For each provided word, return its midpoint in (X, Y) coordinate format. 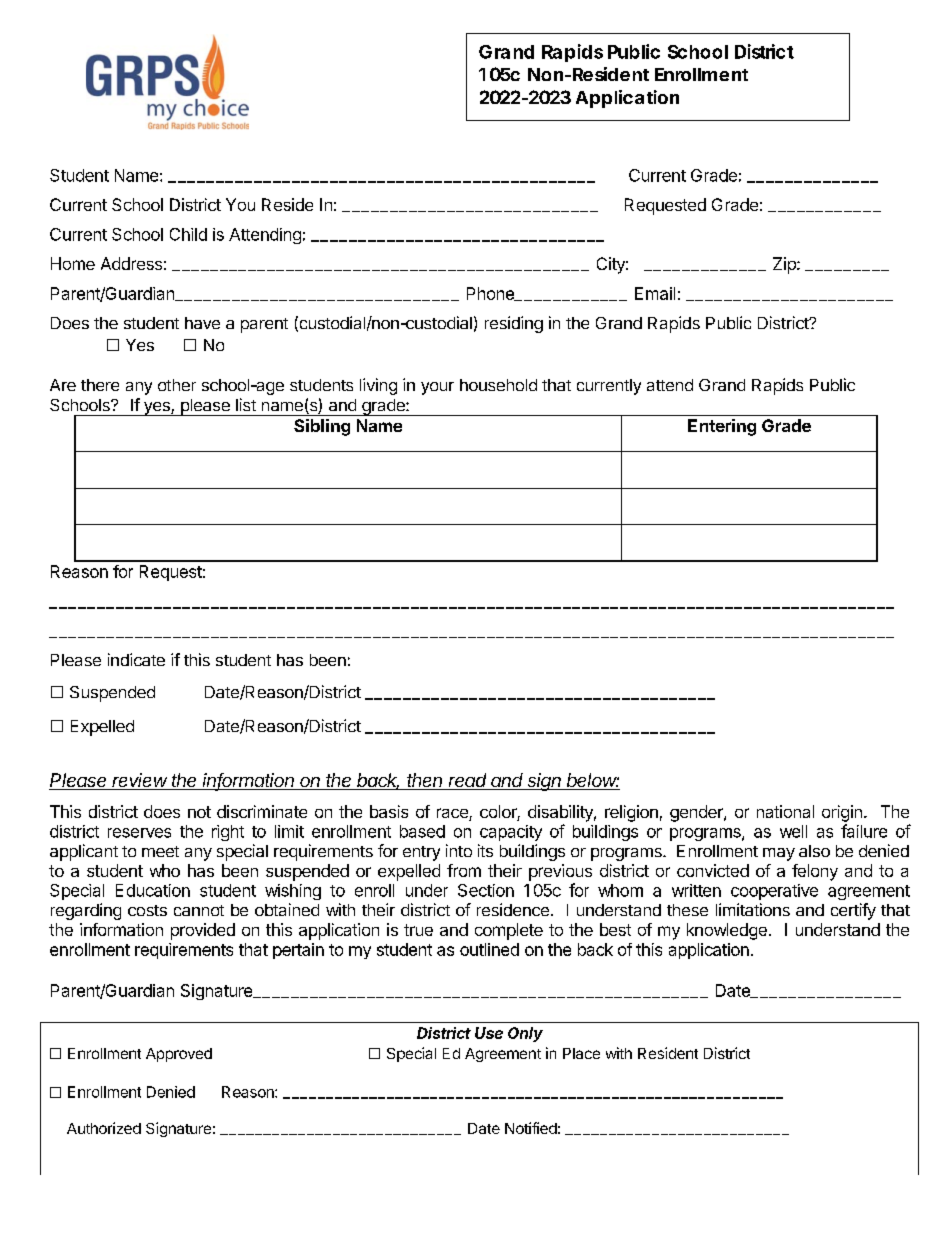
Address (131, 263)
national (785, 811)
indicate (136, 659)
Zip (785, 265)
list (246, 404)
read (468, 781)
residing (514, 324)
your (437, 388)
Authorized (104, 1128)
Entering (722, 427)
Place (581, 1053)
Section (486, 890)
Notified (531, 1128)
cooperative (774, 892)
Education (153, 890)
